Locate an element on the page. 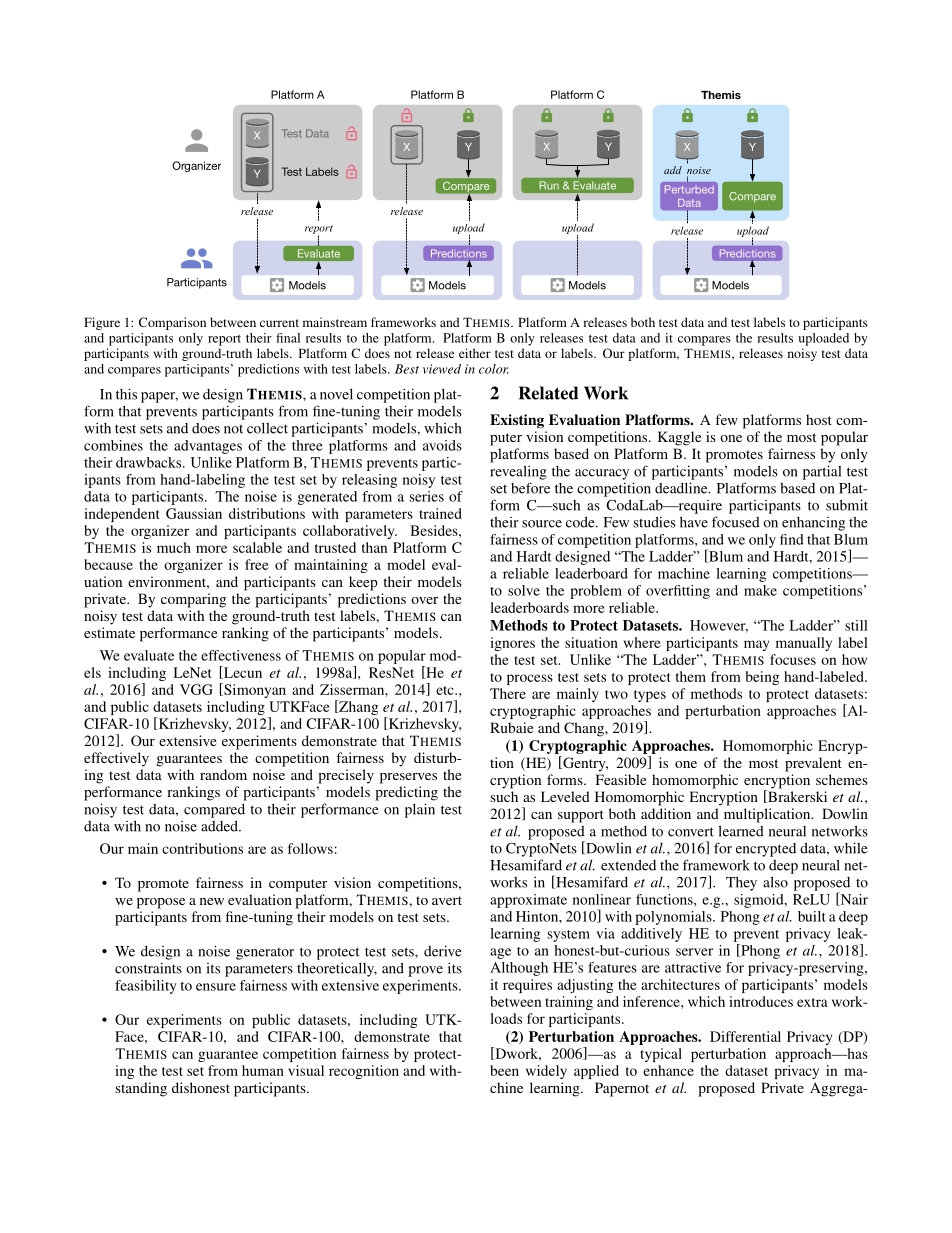 The width and height of the document is (952, 1233). Perturbed is located at coordinates (689, 189).
